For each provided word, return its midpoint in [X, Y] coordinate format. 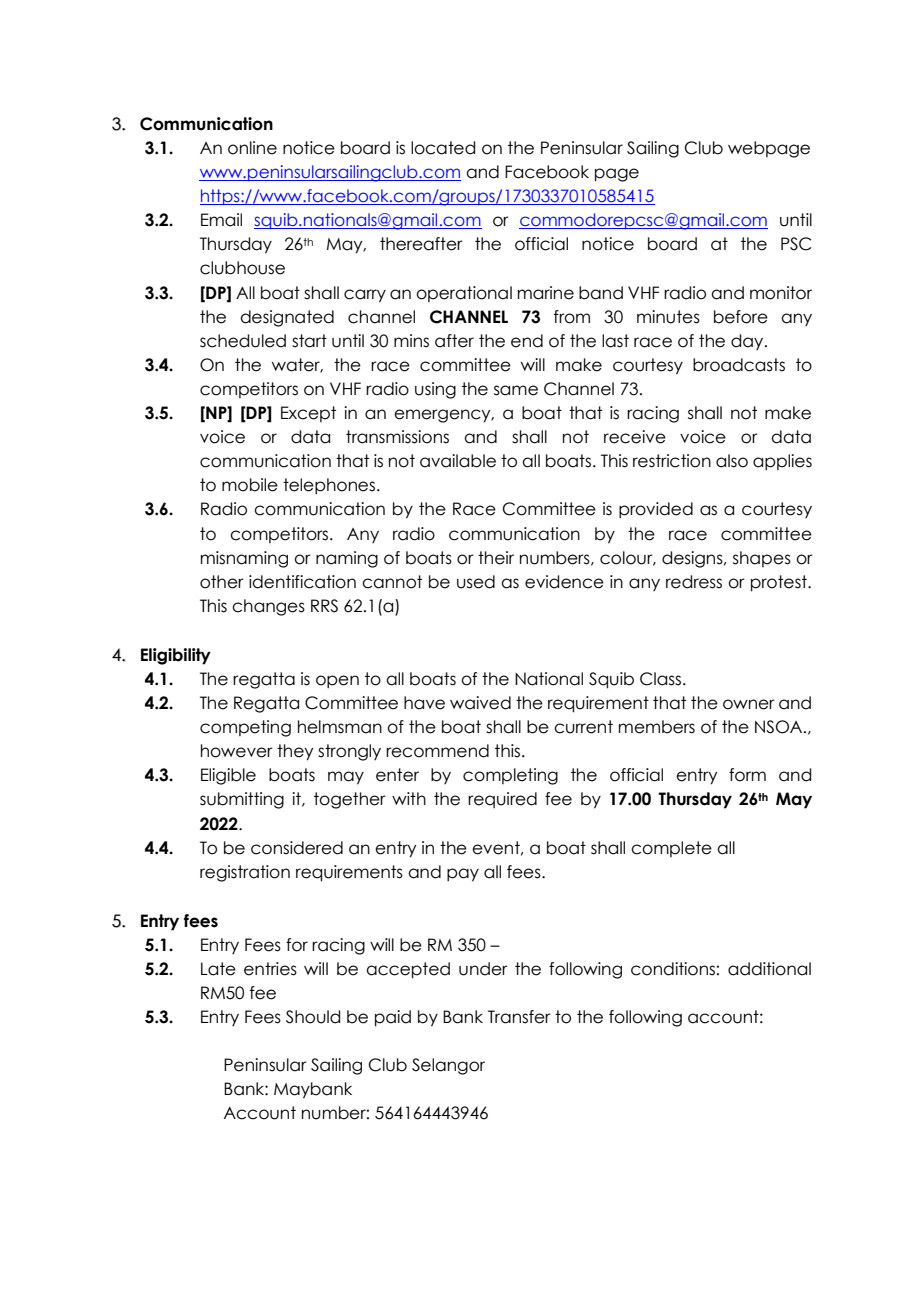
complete [671, 849]
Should [313, 1017]
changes [268, 607]
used [476, 582]
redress [694, 582]
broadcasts [739, 365]
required [502, 800]
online [252, 148]
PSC [796, 244]
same [516, 390]
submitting [242, 800]
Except [308, 414]
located [443, 148]
